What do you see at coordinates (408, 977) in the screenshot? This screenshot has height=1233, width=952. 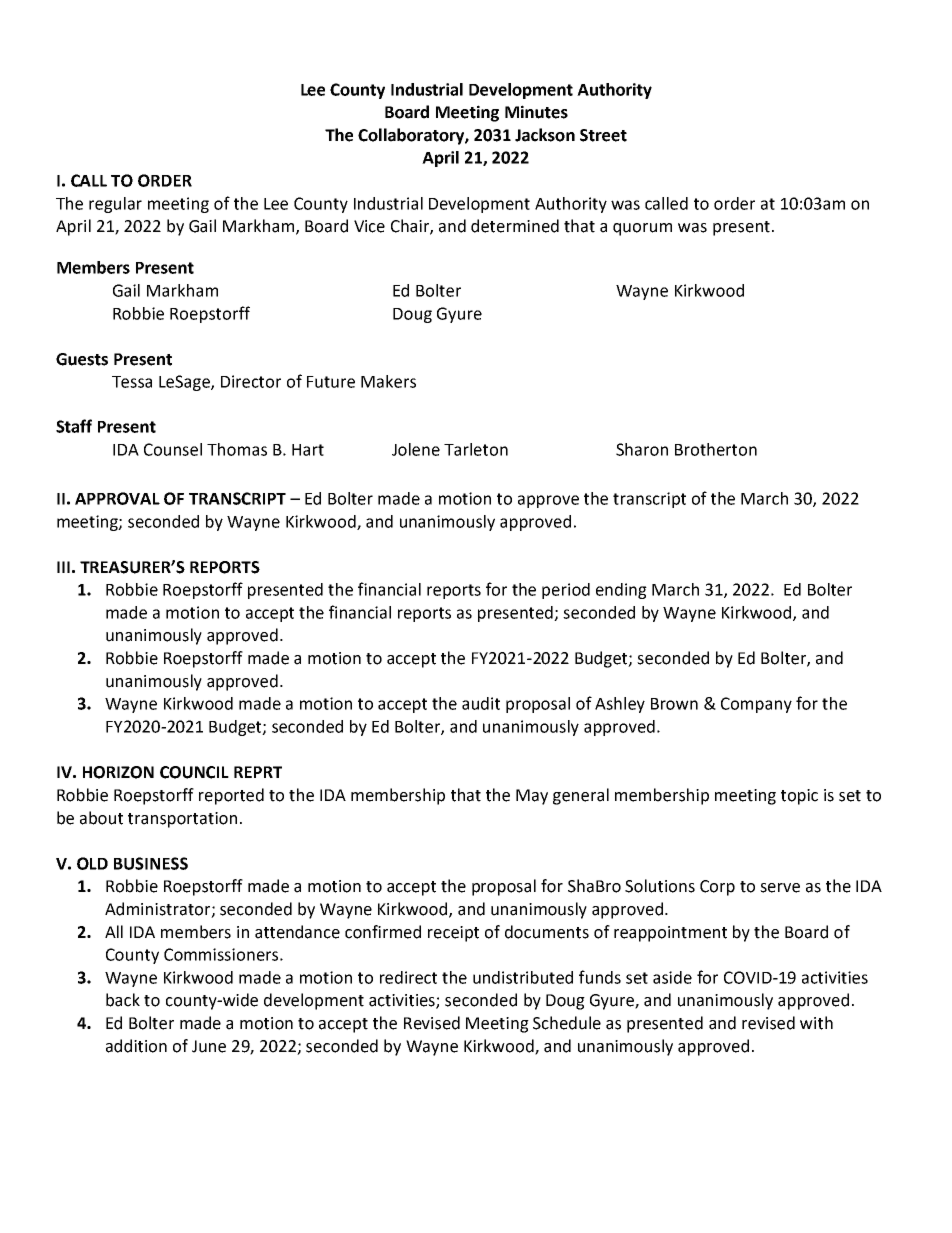 I see `redirect` at bounding box center [408, 977].
